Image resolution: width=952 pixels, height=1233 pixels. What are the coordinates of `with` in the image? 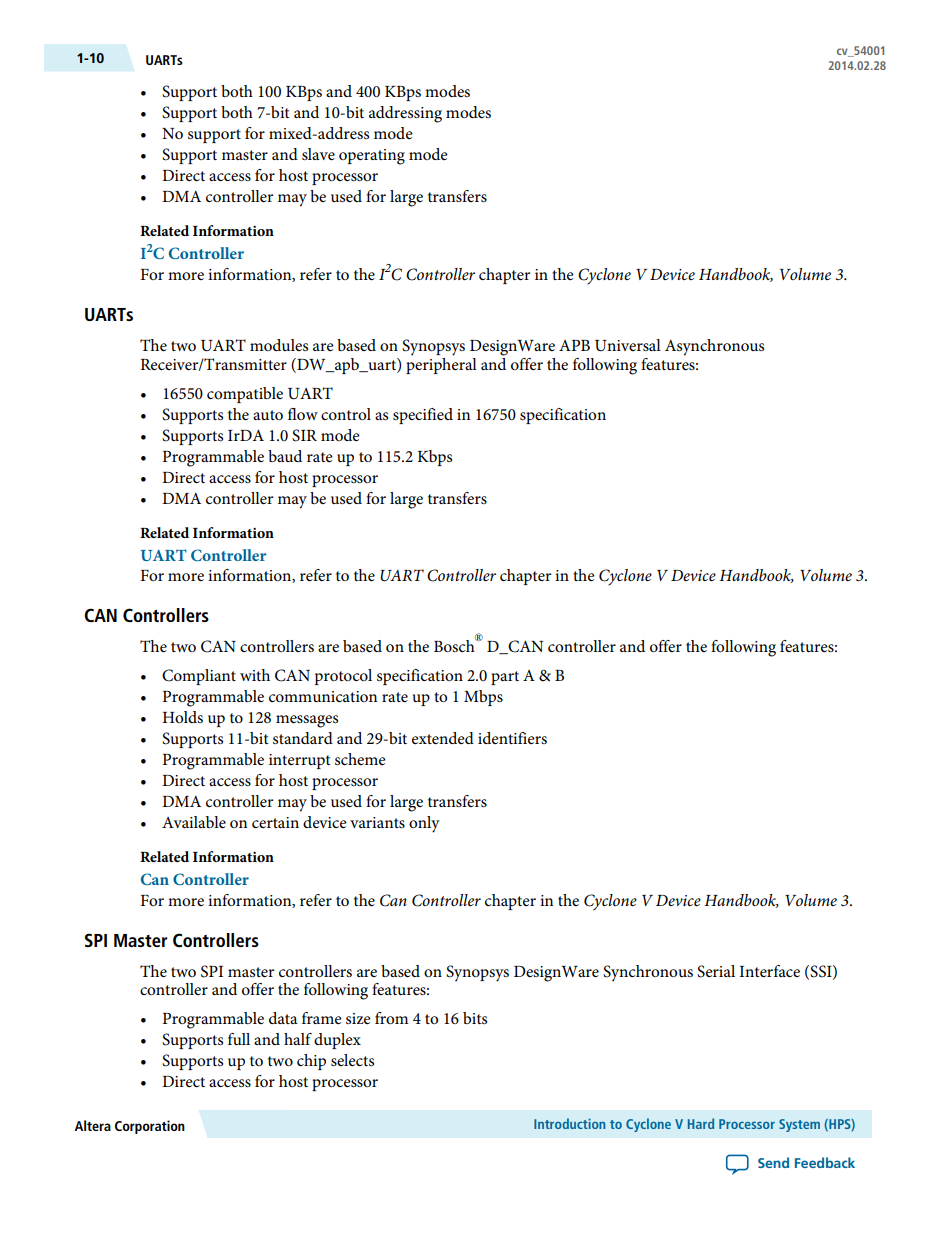 It's located at (255, 675).
